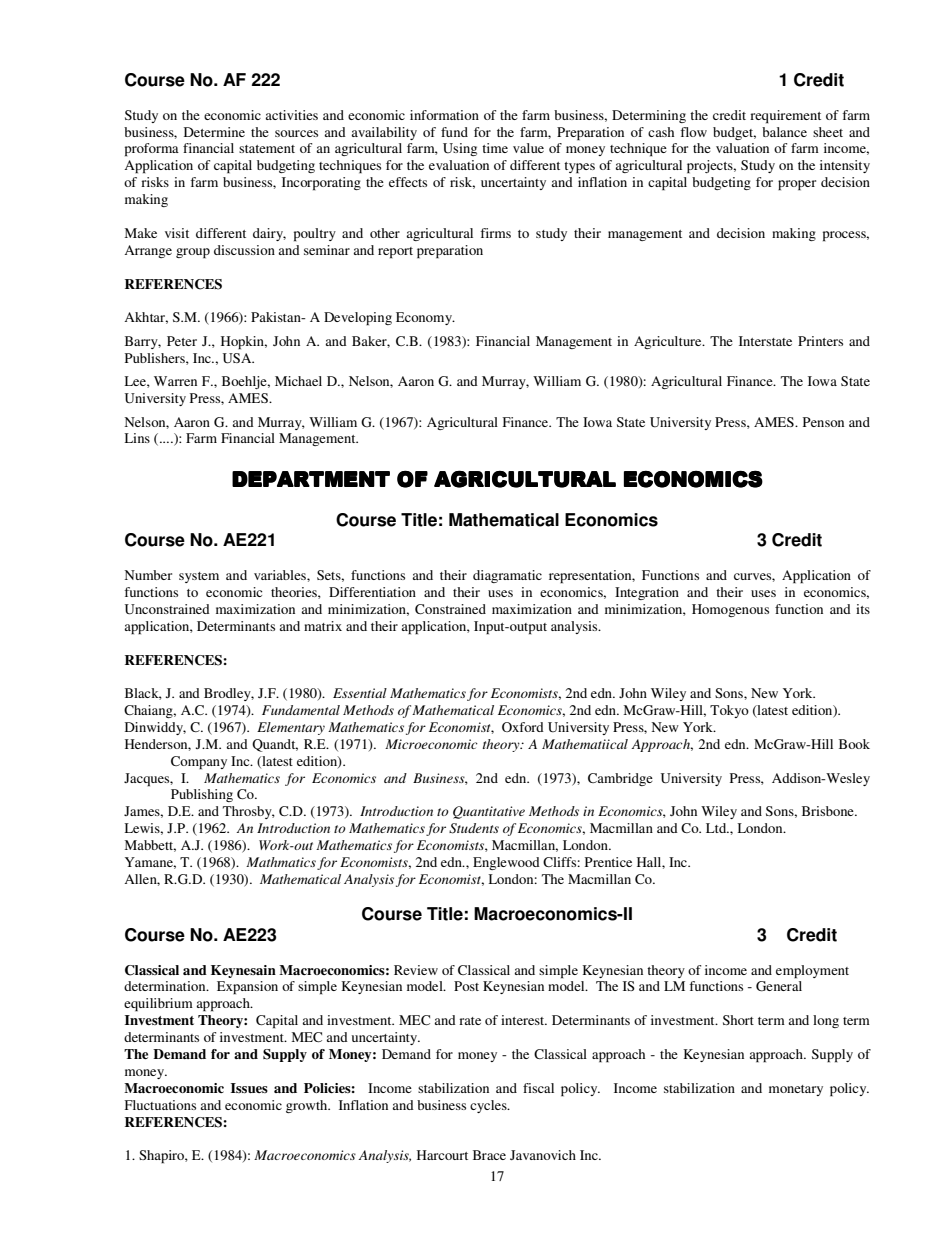  Describe the element at coordinates (199, 577) in the screenshot. I see `system` at that location.
